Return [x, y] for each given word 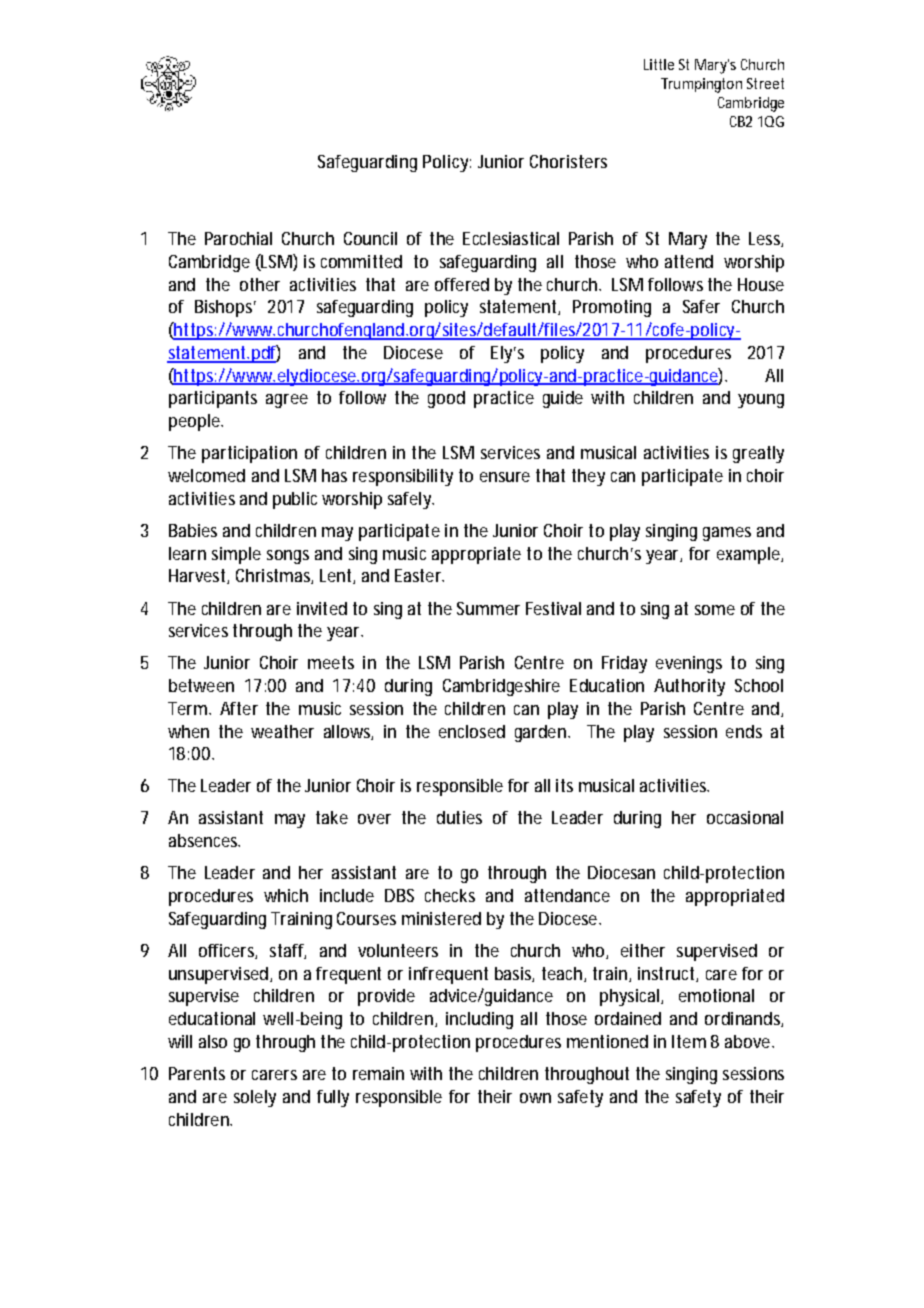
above [747, 1041]
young [761, 401]
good [446, 399]
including [479, 1020]
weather [282, 731]
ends [744, 731]
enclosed [472, 731]
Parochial [238, 238]
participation [249, 454]
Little [659, 64]
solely [255, 1098]
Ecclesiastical [511, 238]
